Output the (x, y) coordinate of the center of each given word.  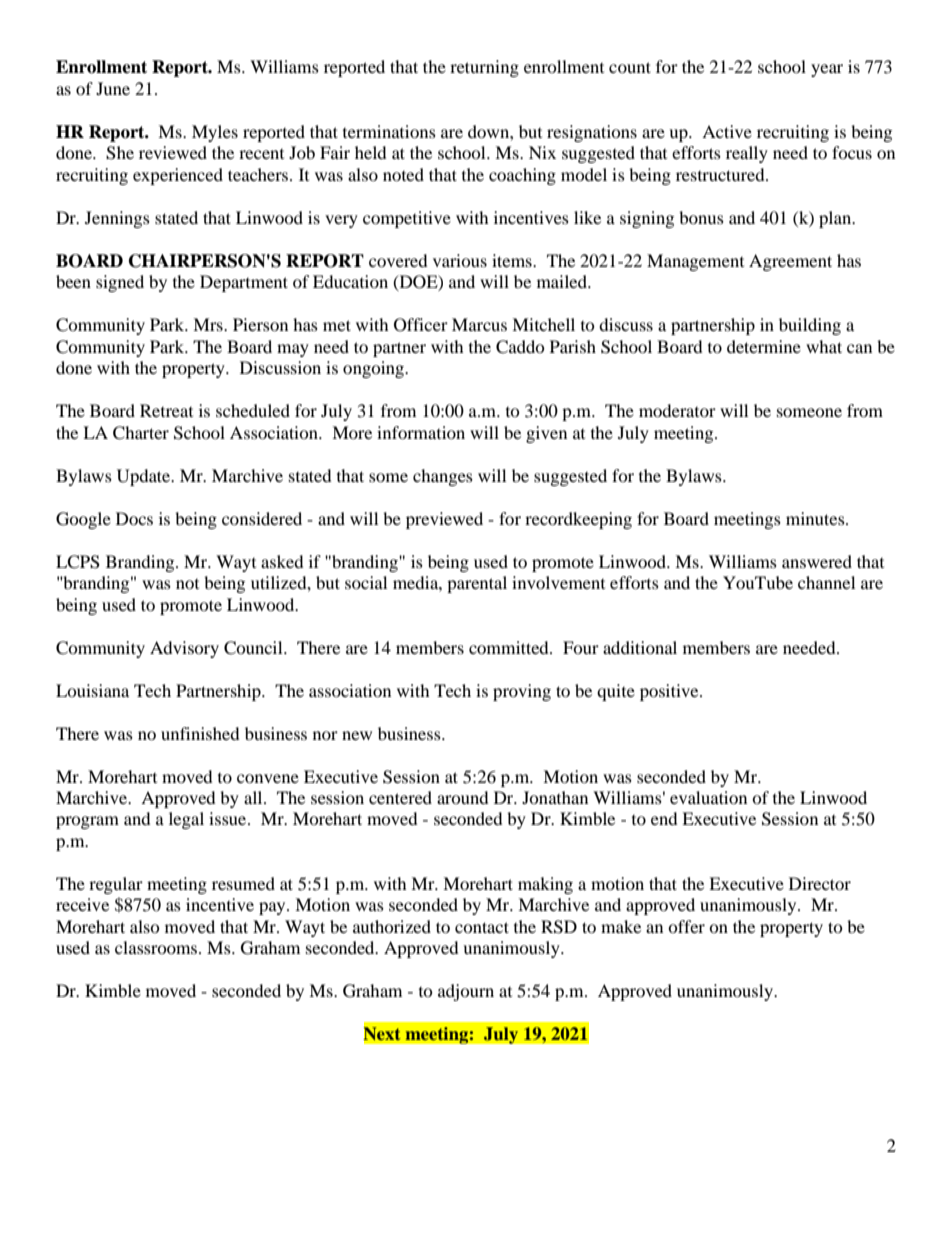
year (827, 70)
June (113, 88)
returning (484, 68)
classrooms (157, 947)
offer (686, 926)
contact (482, 927)
